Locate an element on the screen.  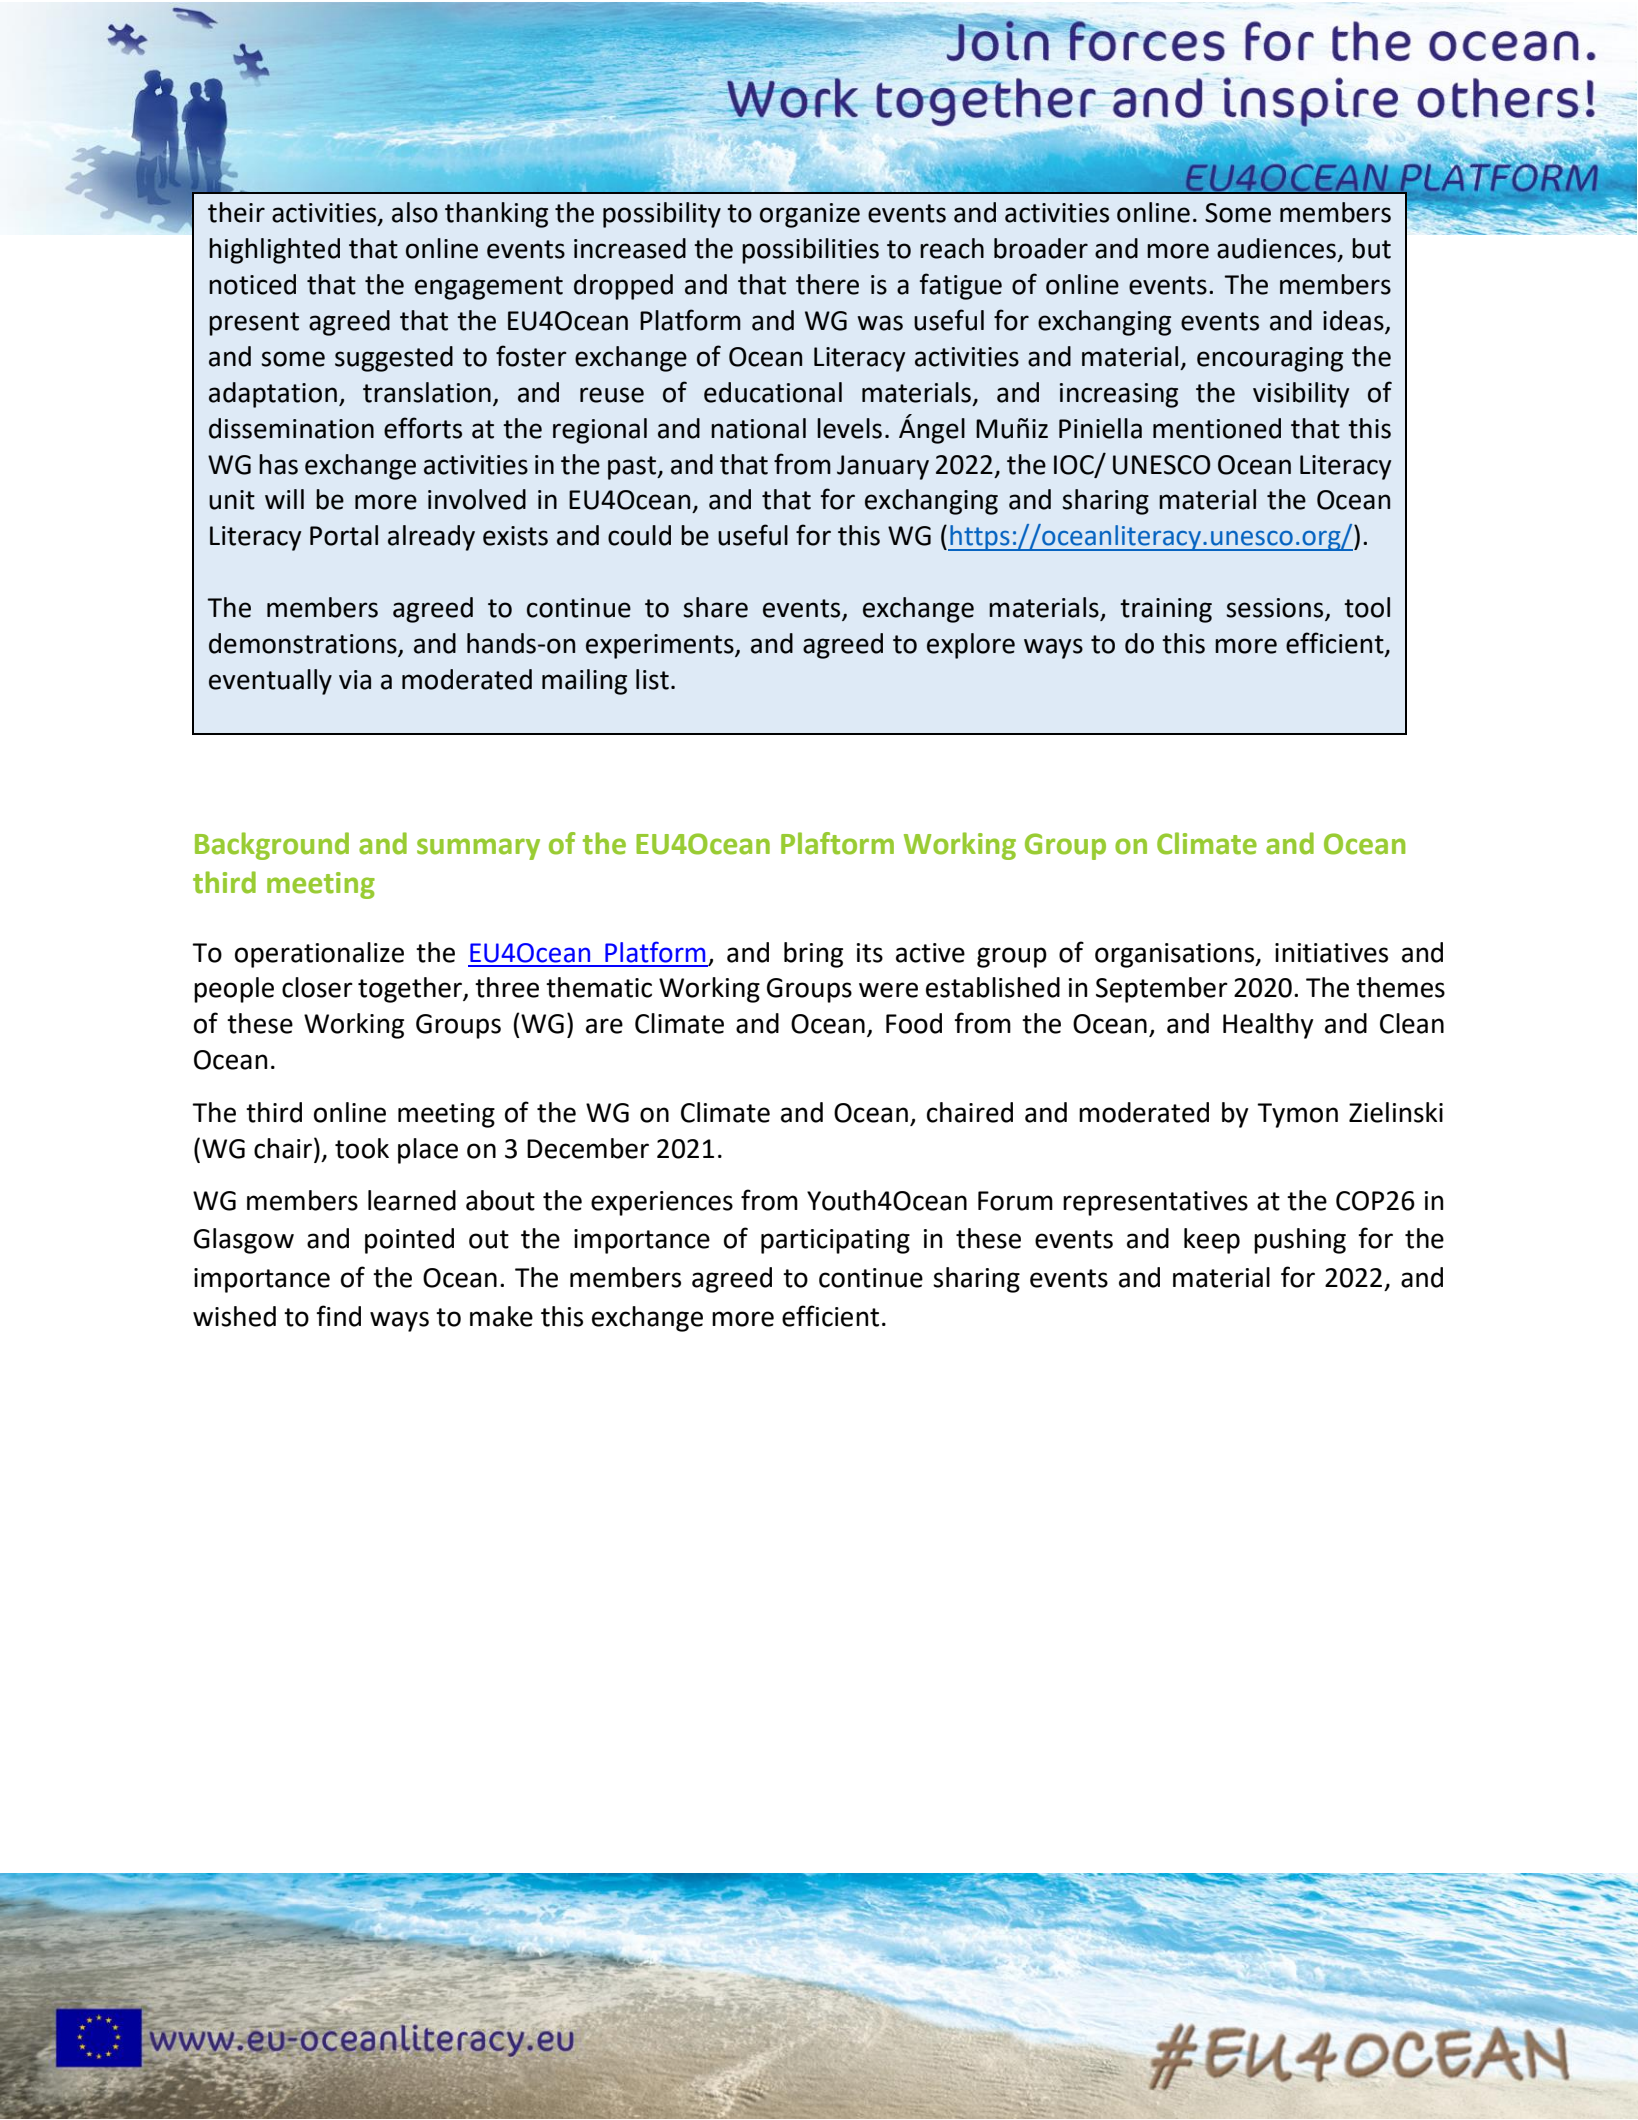
possibilities is located at coordinates (810, 251).
